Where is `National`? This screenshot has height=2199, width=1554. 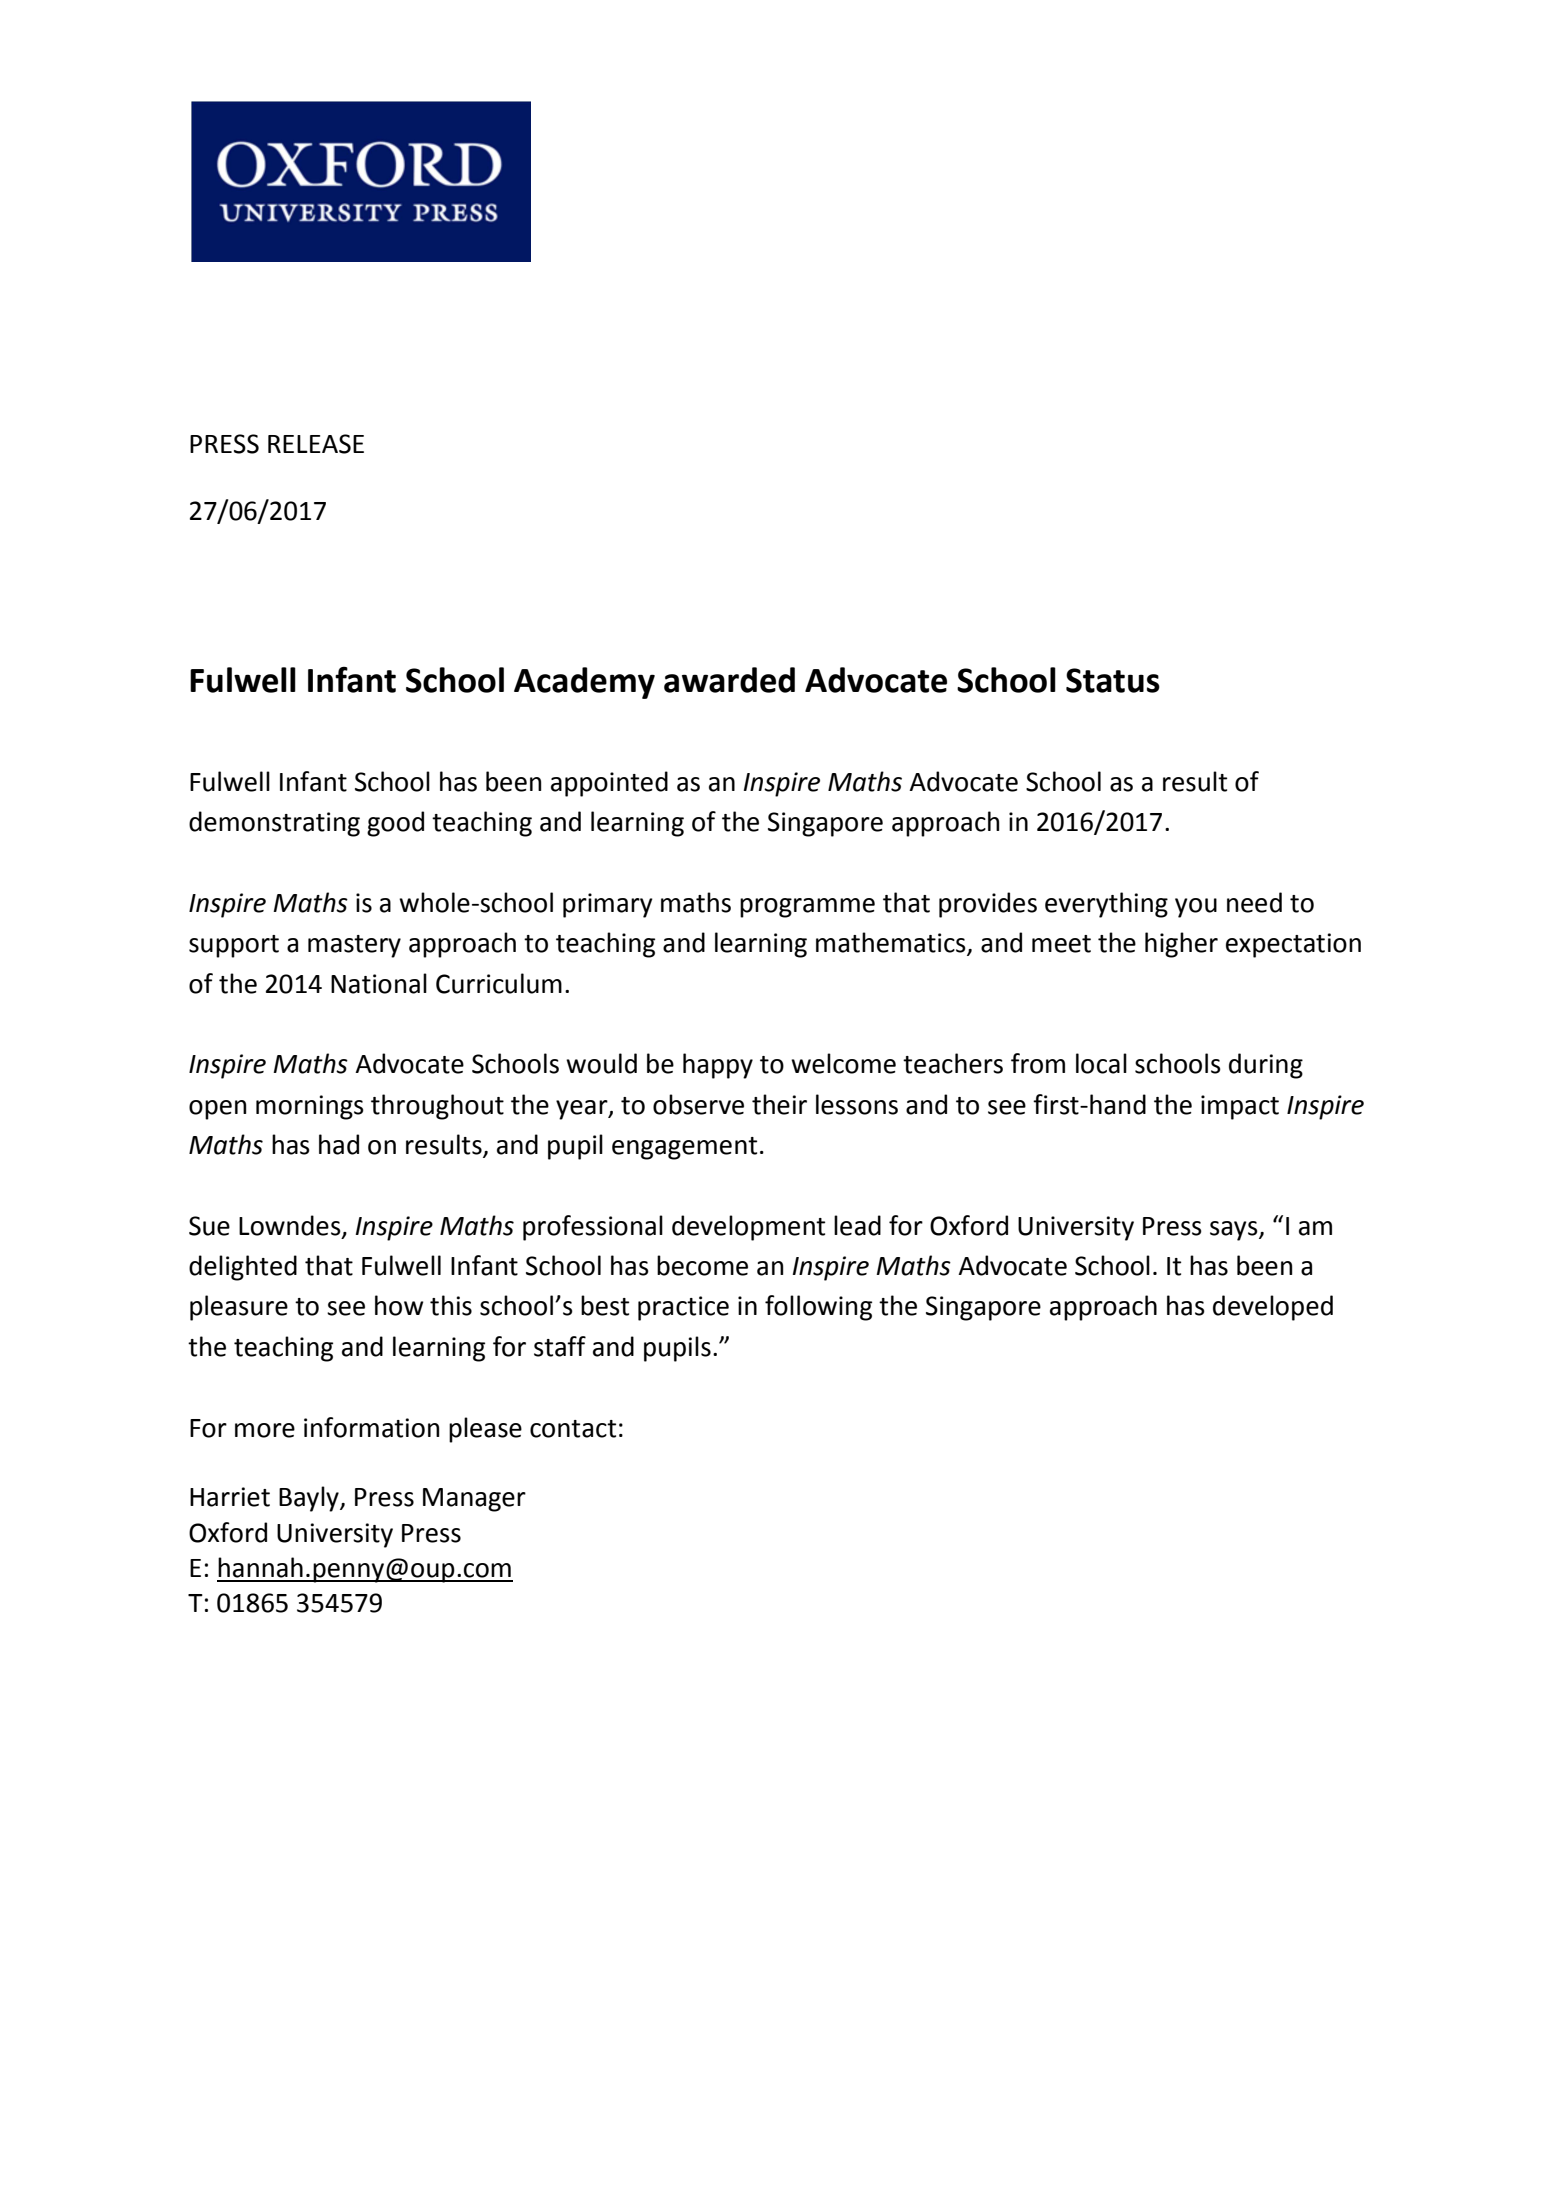
National is located at coordinates (379, 983).
